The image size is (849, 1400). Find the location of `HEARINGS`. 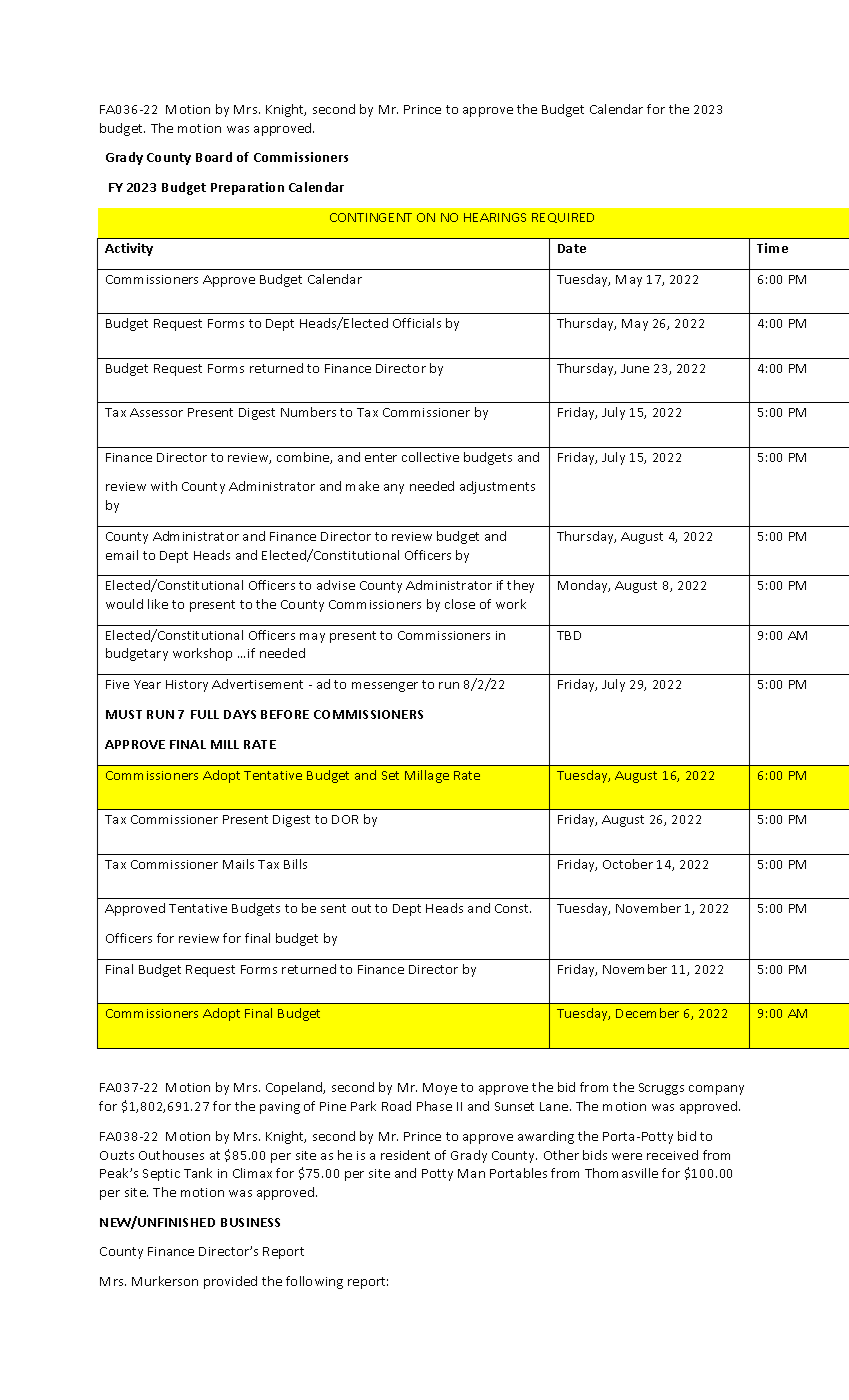

HEARINGS is located at coordinates (495, 217).
